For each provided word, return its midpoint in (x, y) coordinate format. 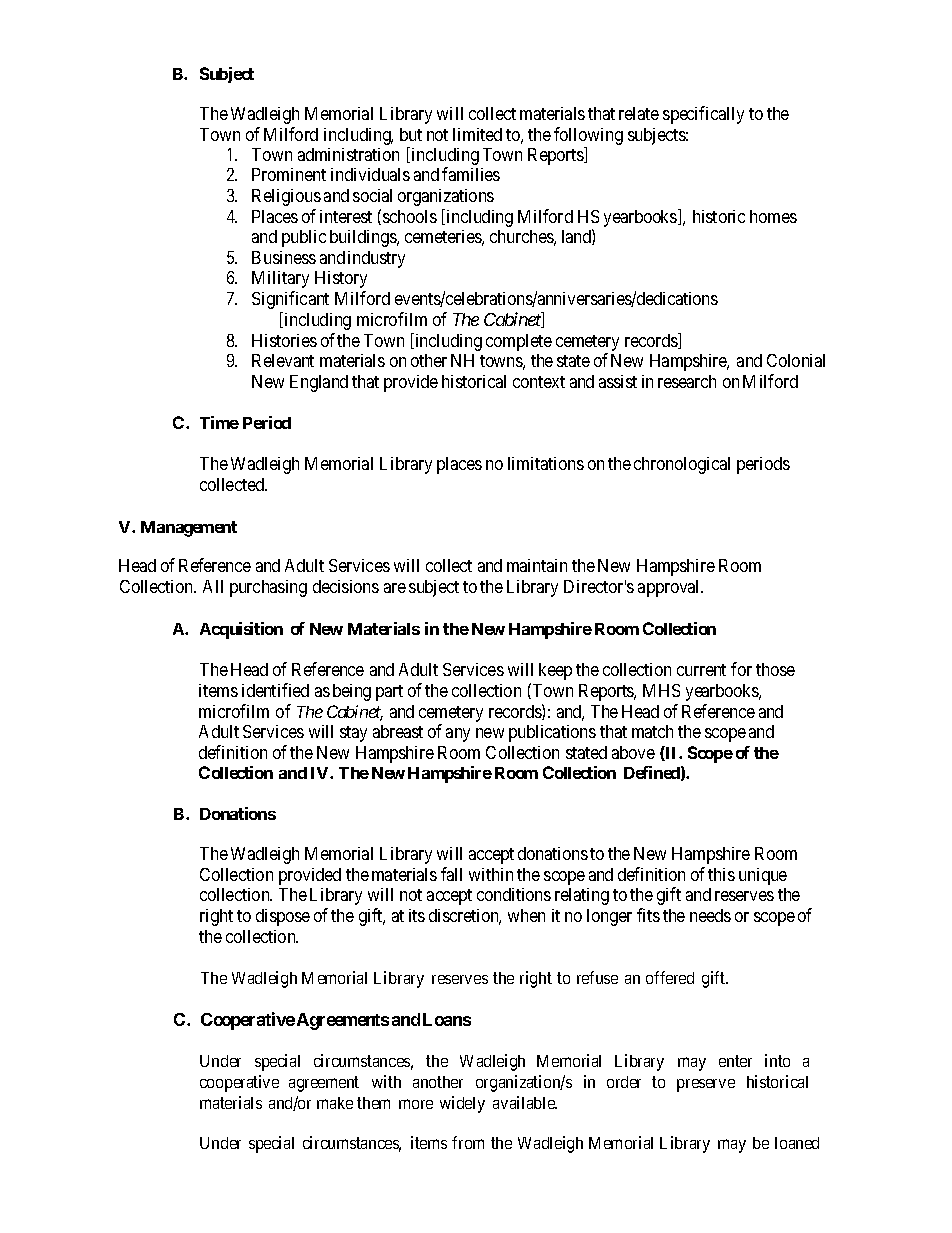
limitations (546, 463)
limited (477, 134)
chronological (682, 465)
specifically (703, 115)
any (458, 735)
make (335, 1103)
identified (275, 690)
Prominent (289, 174)
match (652, 731)
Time (219, 422)
